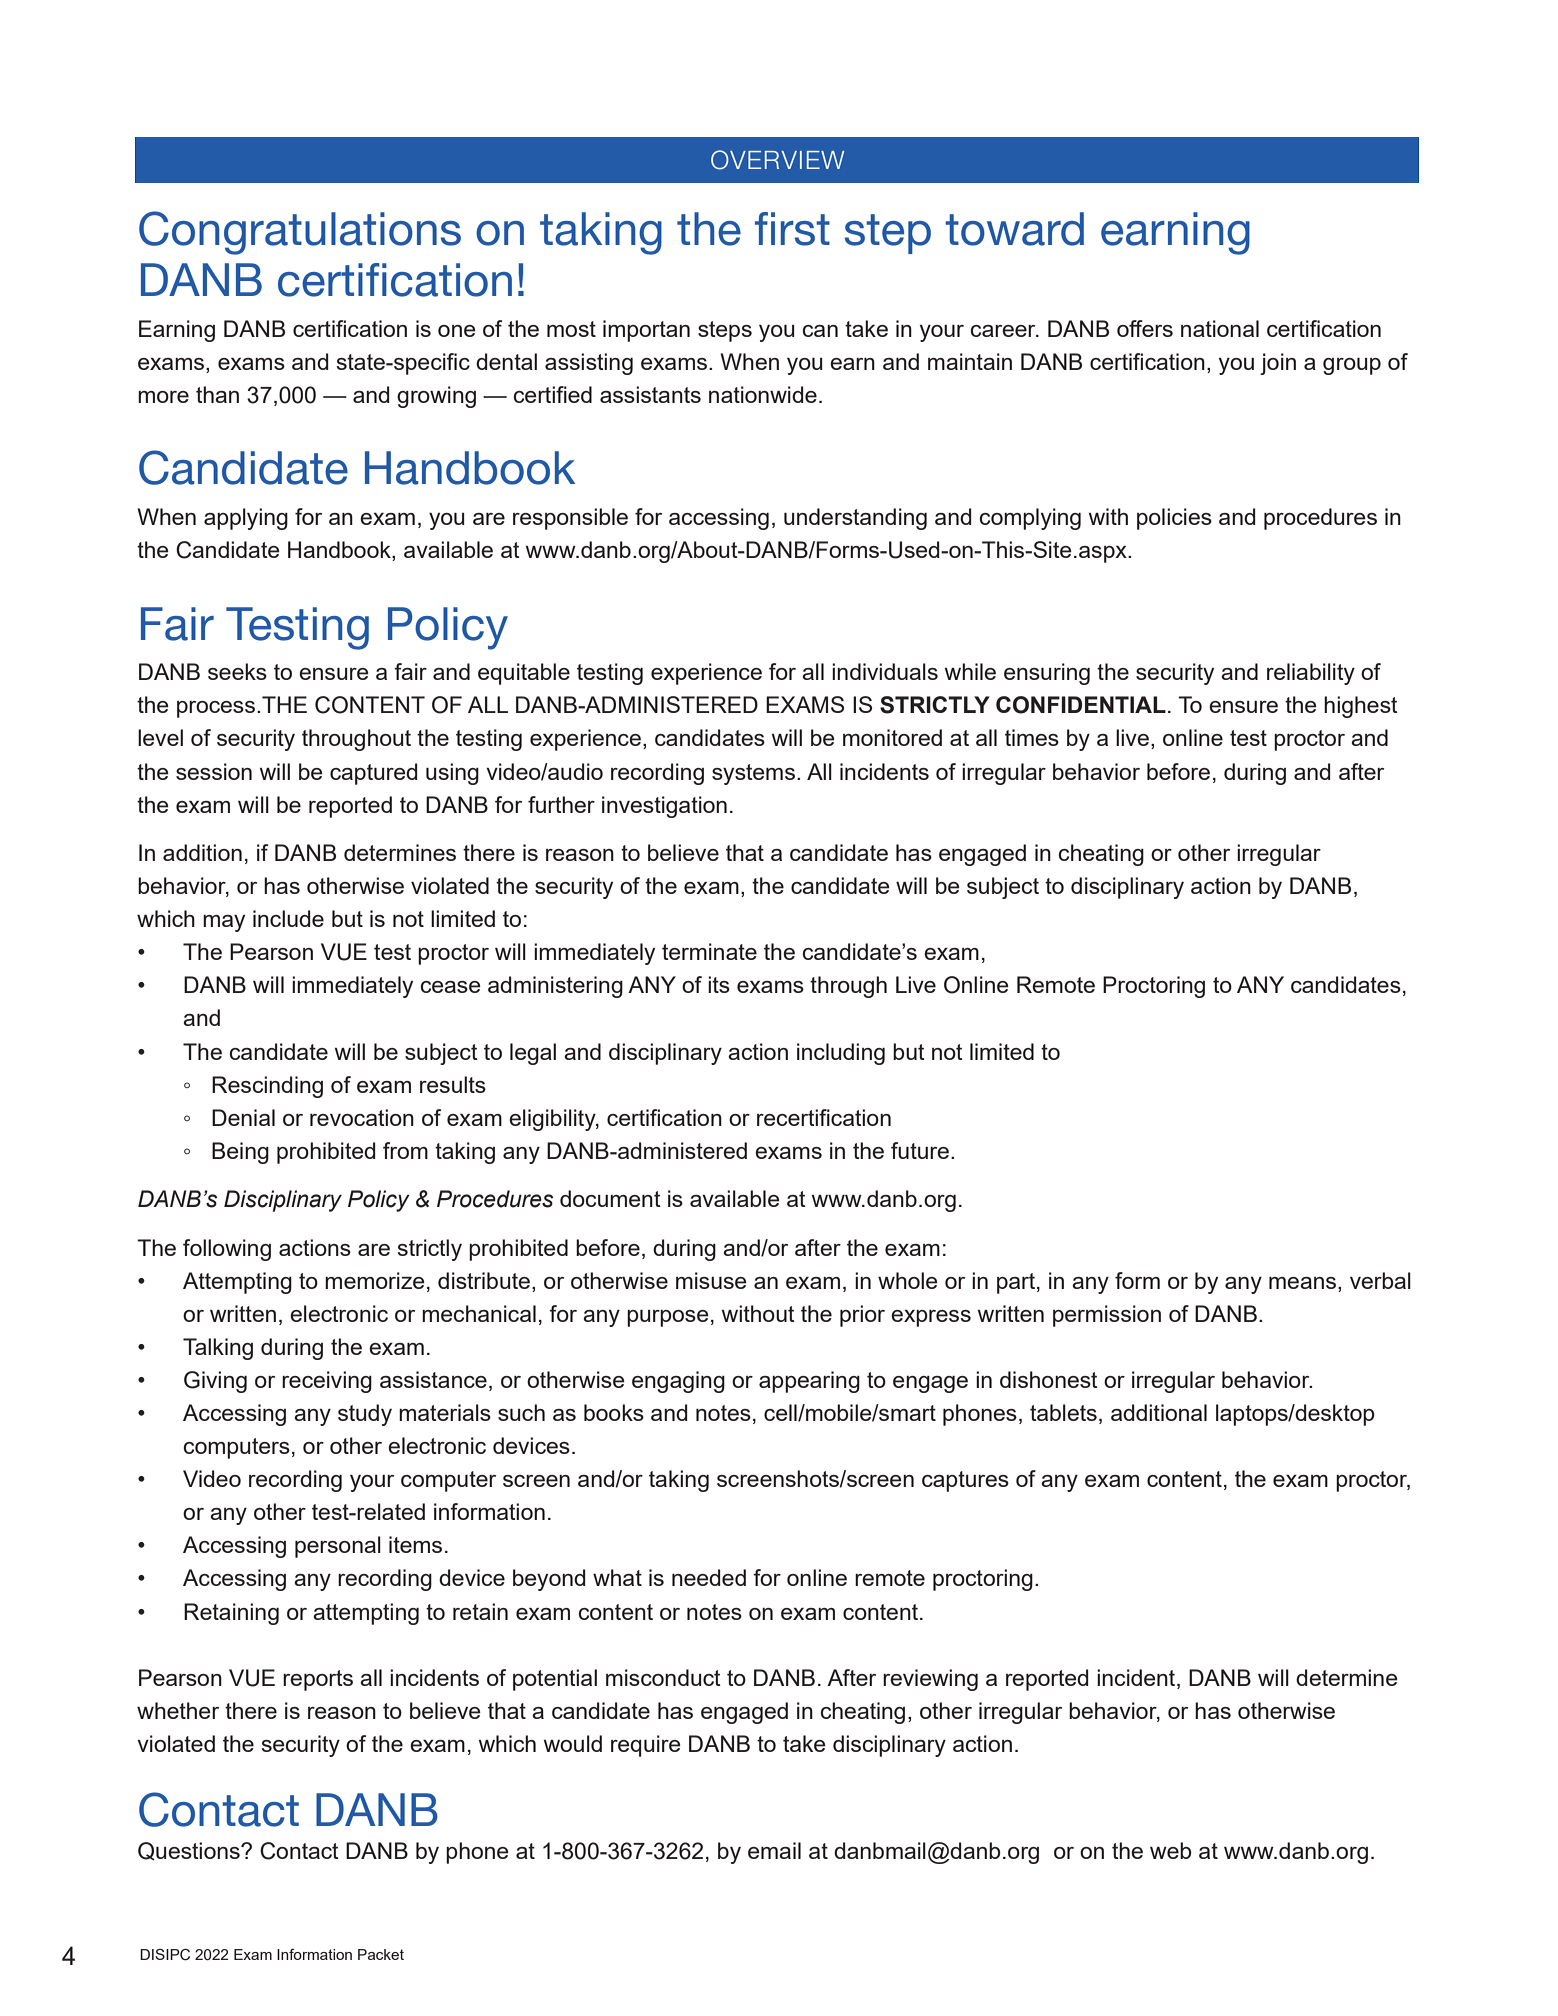 This image has width=1558, height=2016. What do you see at coordinates (1361, 707) in the image?
I see `highest` at bounding box center [1361, 707].
